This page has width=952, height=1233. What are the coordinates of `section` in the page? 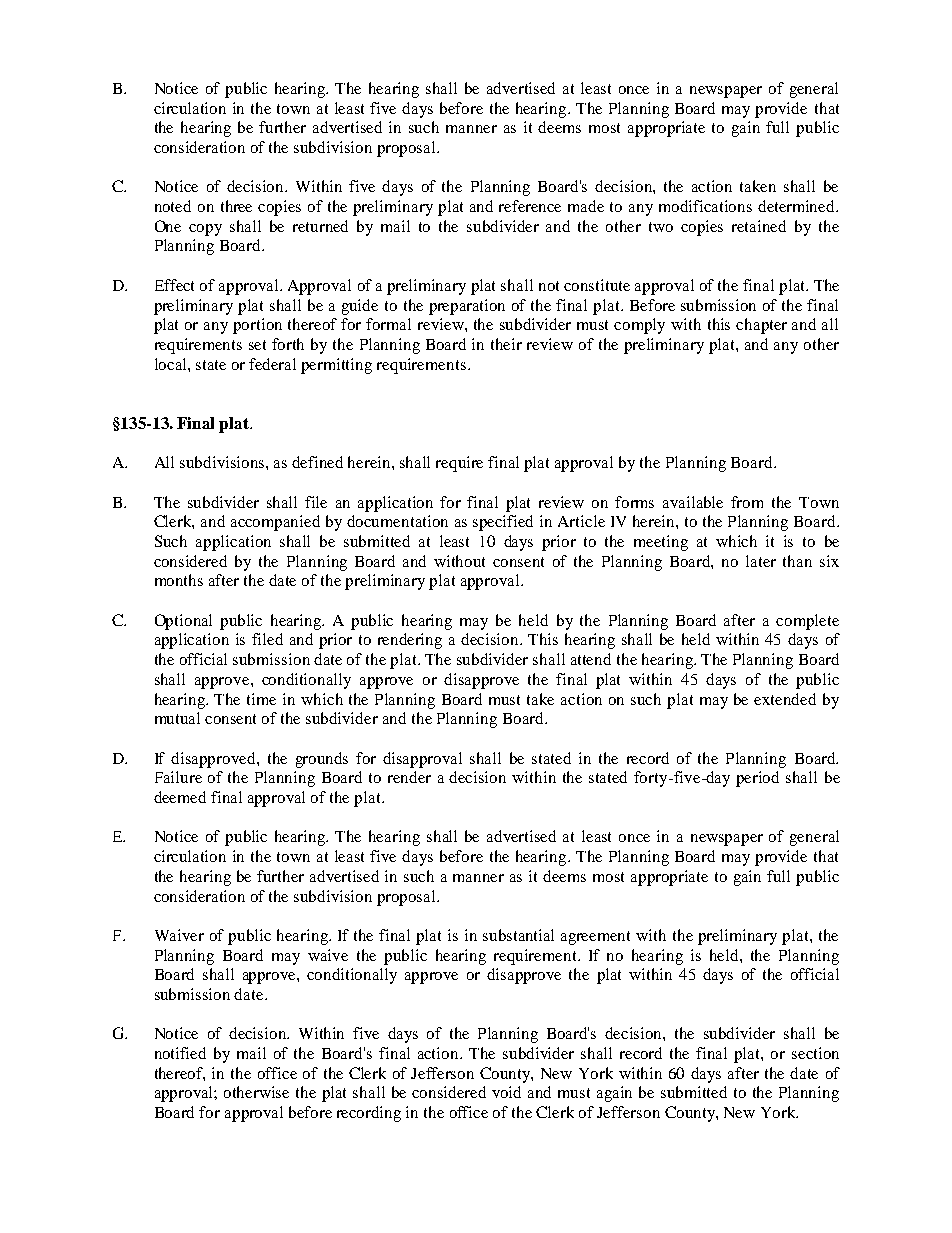 It's located at (815, 1053).
